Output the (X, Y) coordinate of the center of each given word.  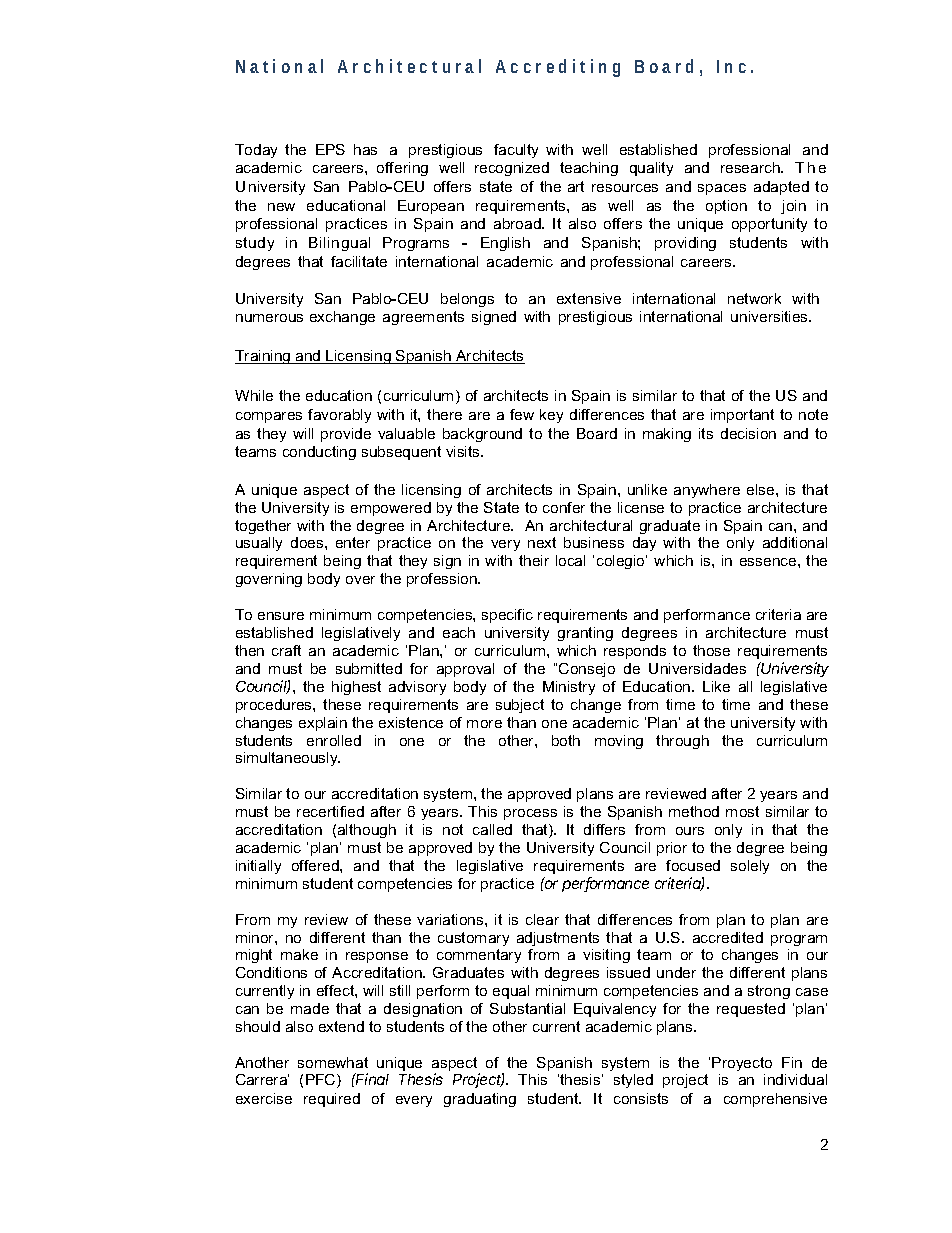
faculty (516, 151)
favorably (339, 416)
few (522, 414)
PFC (322, 1081)
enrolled (334, 740)
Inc (731, 66)
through (682, 742)
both (566, 740)
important (742, 416)
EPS (330, 149)
